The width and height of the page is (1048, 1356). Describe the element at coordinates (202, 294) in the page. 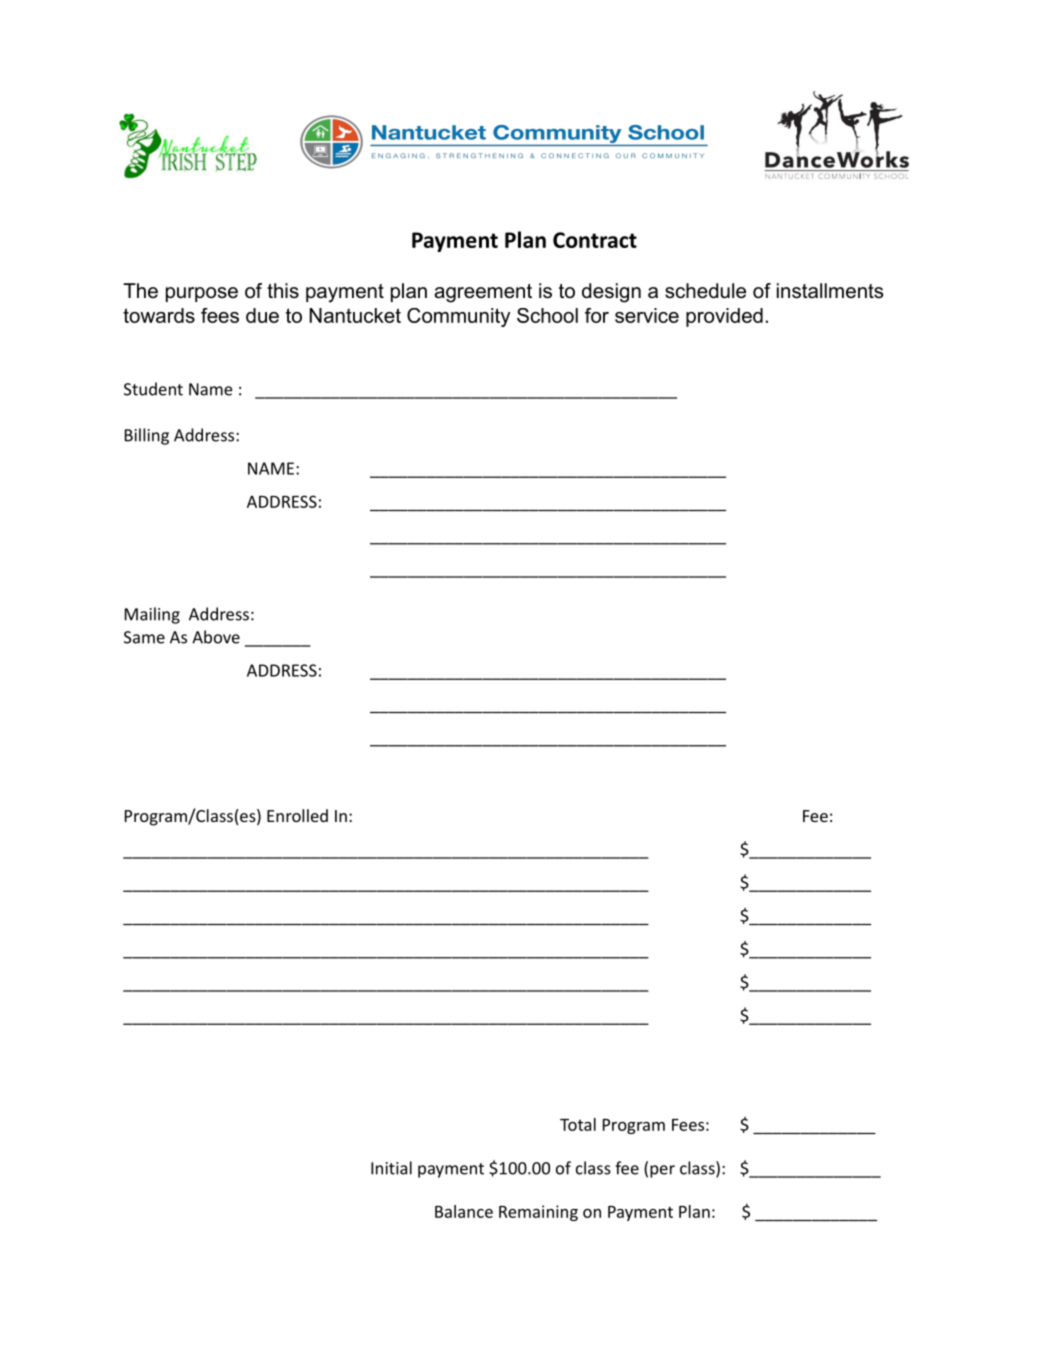

I see `purpose` at that location.
